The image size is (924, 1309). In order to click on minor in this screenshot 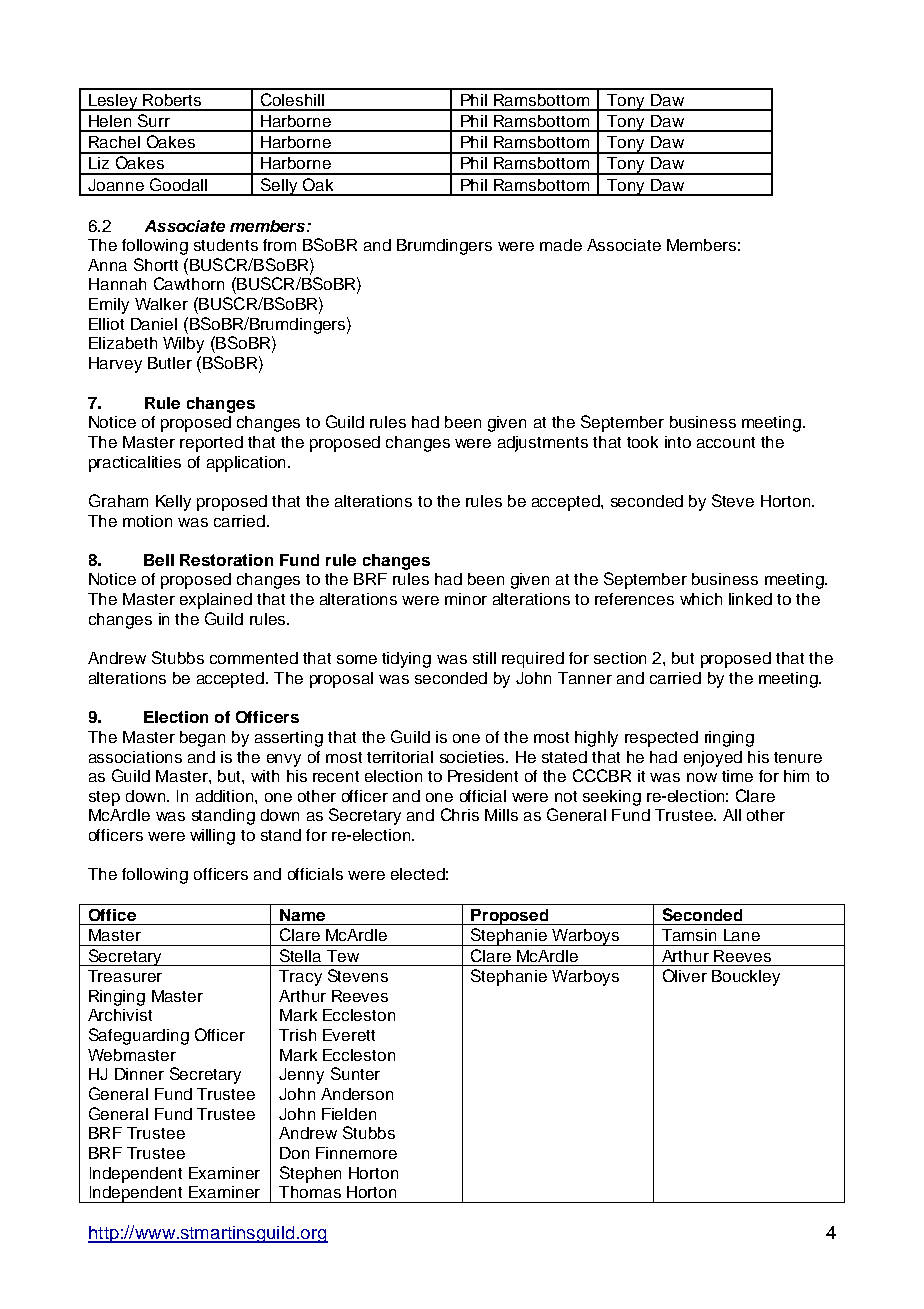, I will do `click(466, 599)`.
